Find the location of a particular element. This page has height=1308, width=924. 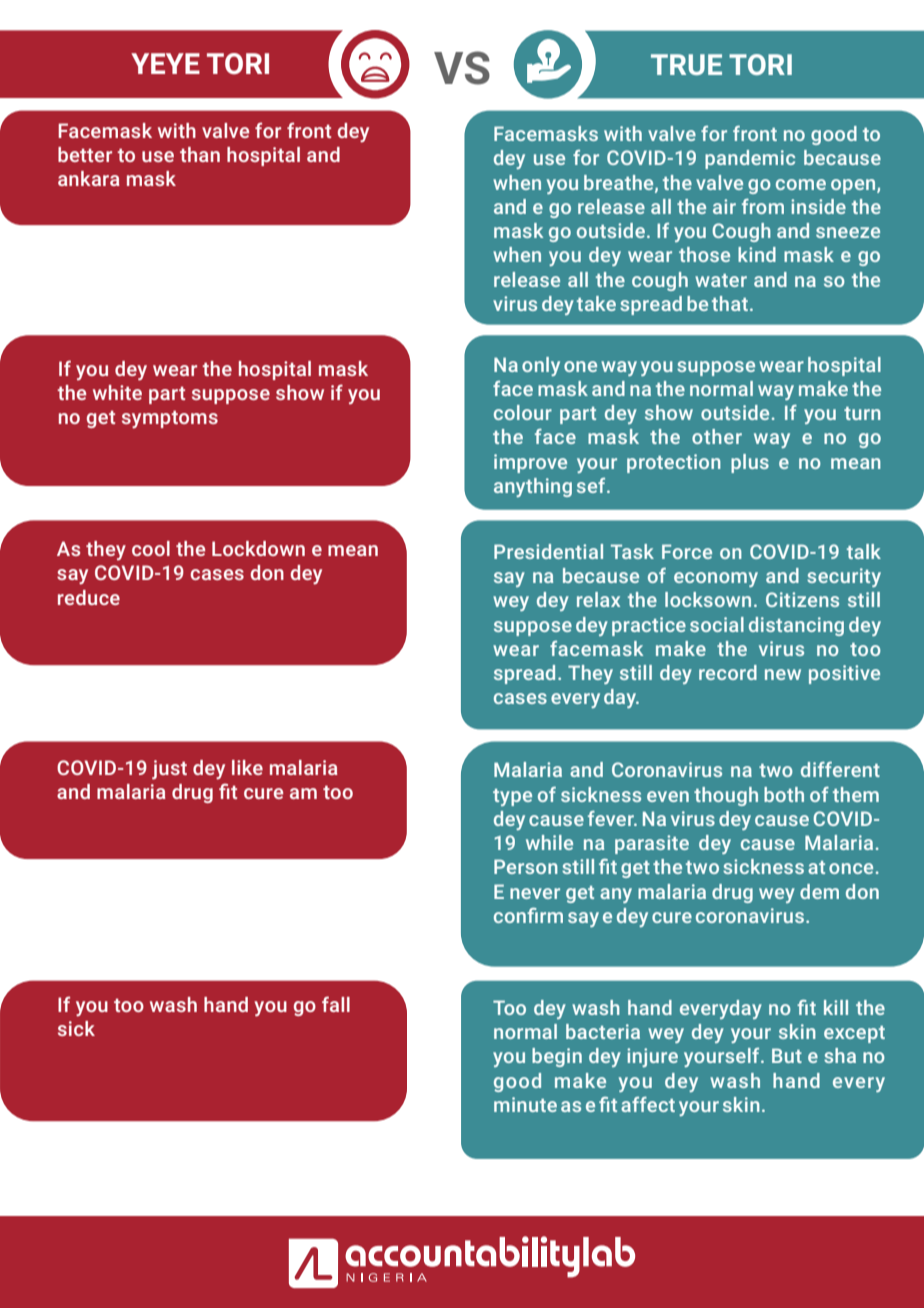

symptoms is located at coordinates (170, 419).
